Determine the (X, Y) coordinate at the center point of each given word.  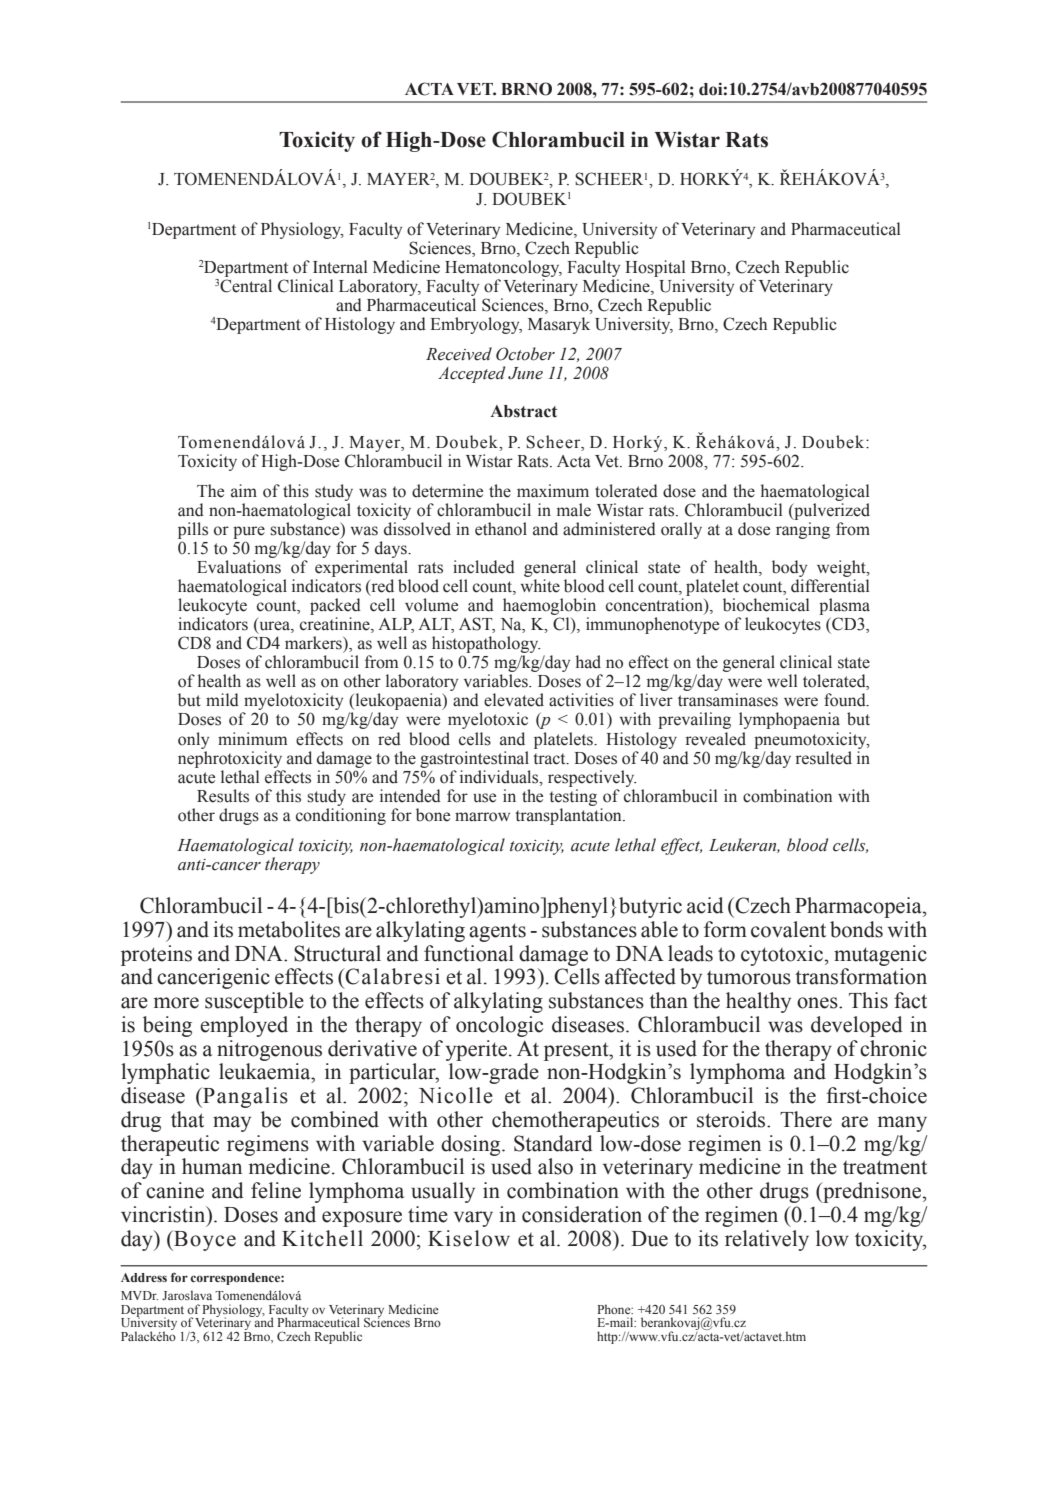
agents (497, 932)
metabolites (289, 929)
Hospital (655, 268)
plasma (844, 608)
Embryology (476, 325)
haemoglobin (549, 608)
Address (144, 1277)
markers (314, 643)
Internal (340, 267)
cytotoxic (782, 955)
